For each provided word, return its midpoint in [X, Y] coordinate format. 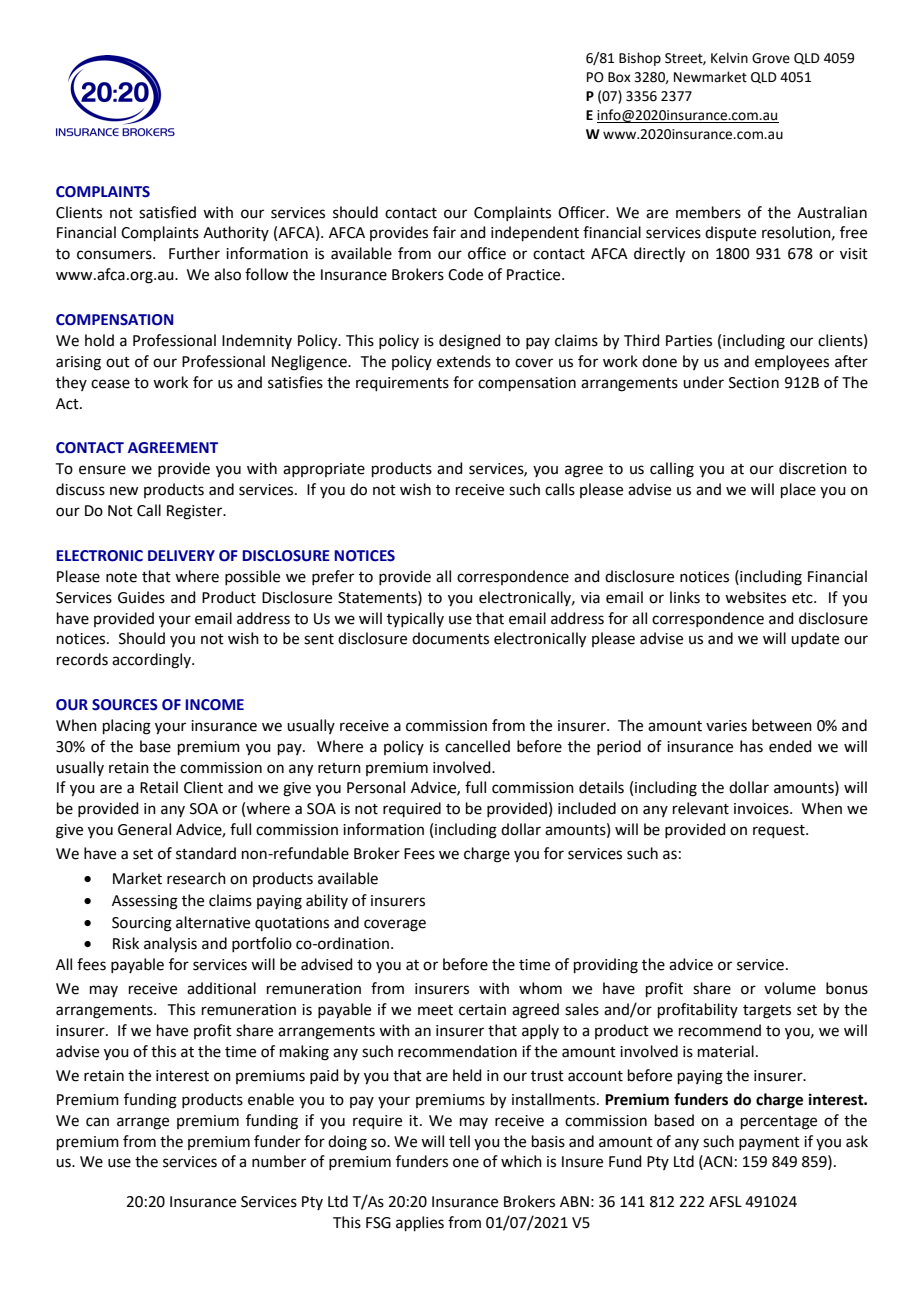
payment [769, 1143]
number [279, 1161]
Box [619, 77]
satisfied [167, 212]
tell [459, 1141]
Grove [771, 58]
